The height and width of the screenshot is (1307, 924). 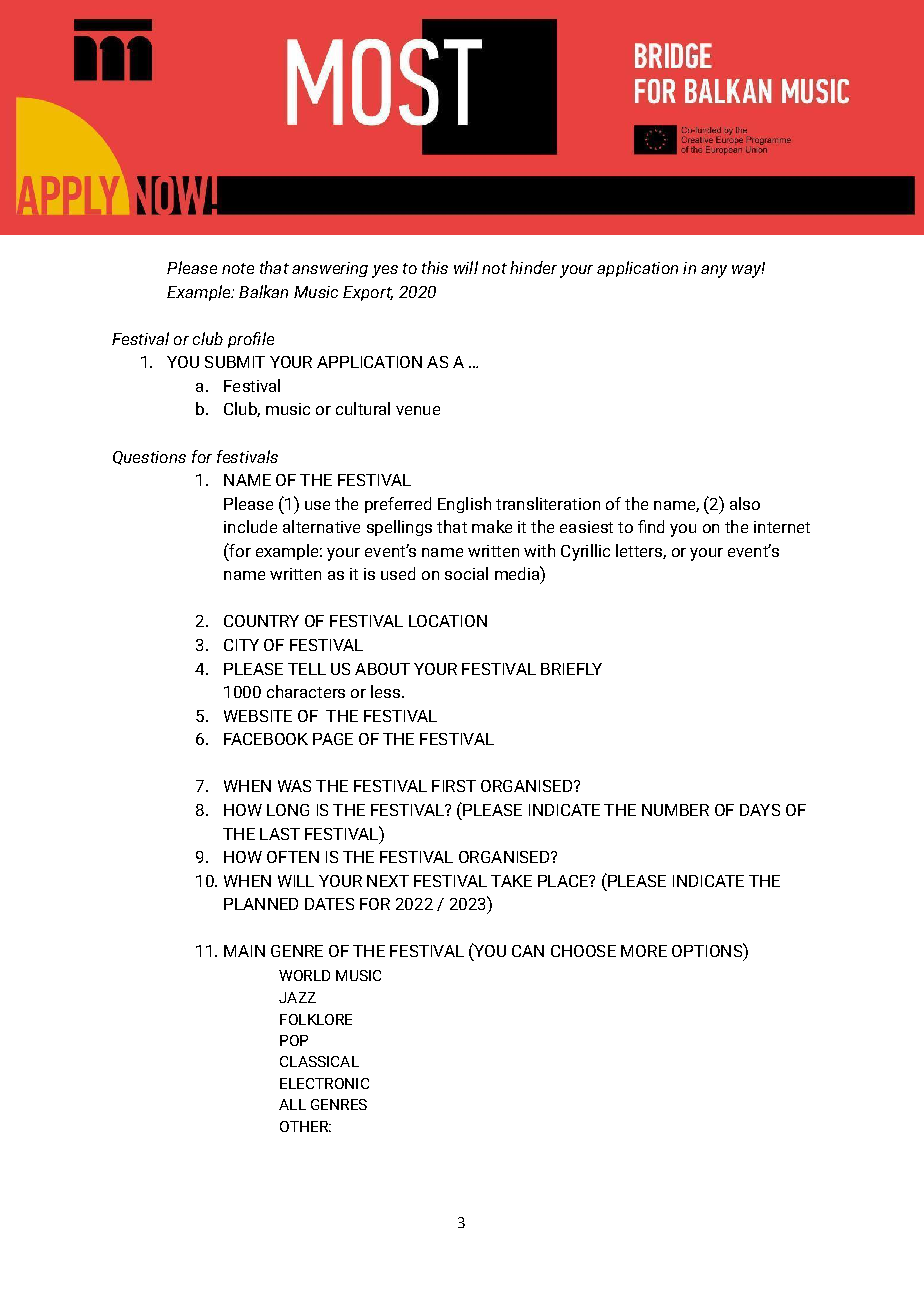 I want to click on ELECTRONIC, so click(x=324, y=1083).
